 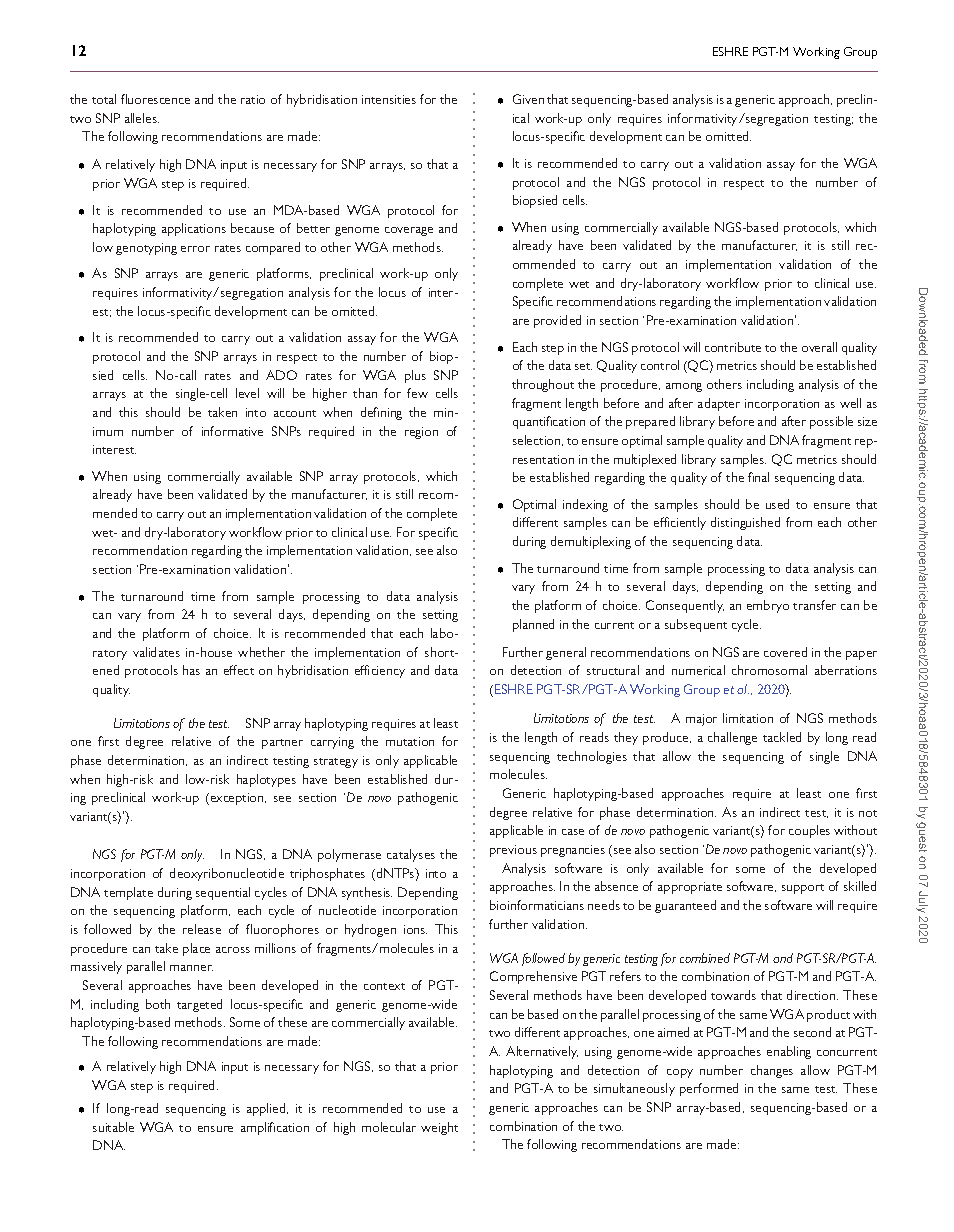 I want to click on whether, so click(x=261, y=652).
